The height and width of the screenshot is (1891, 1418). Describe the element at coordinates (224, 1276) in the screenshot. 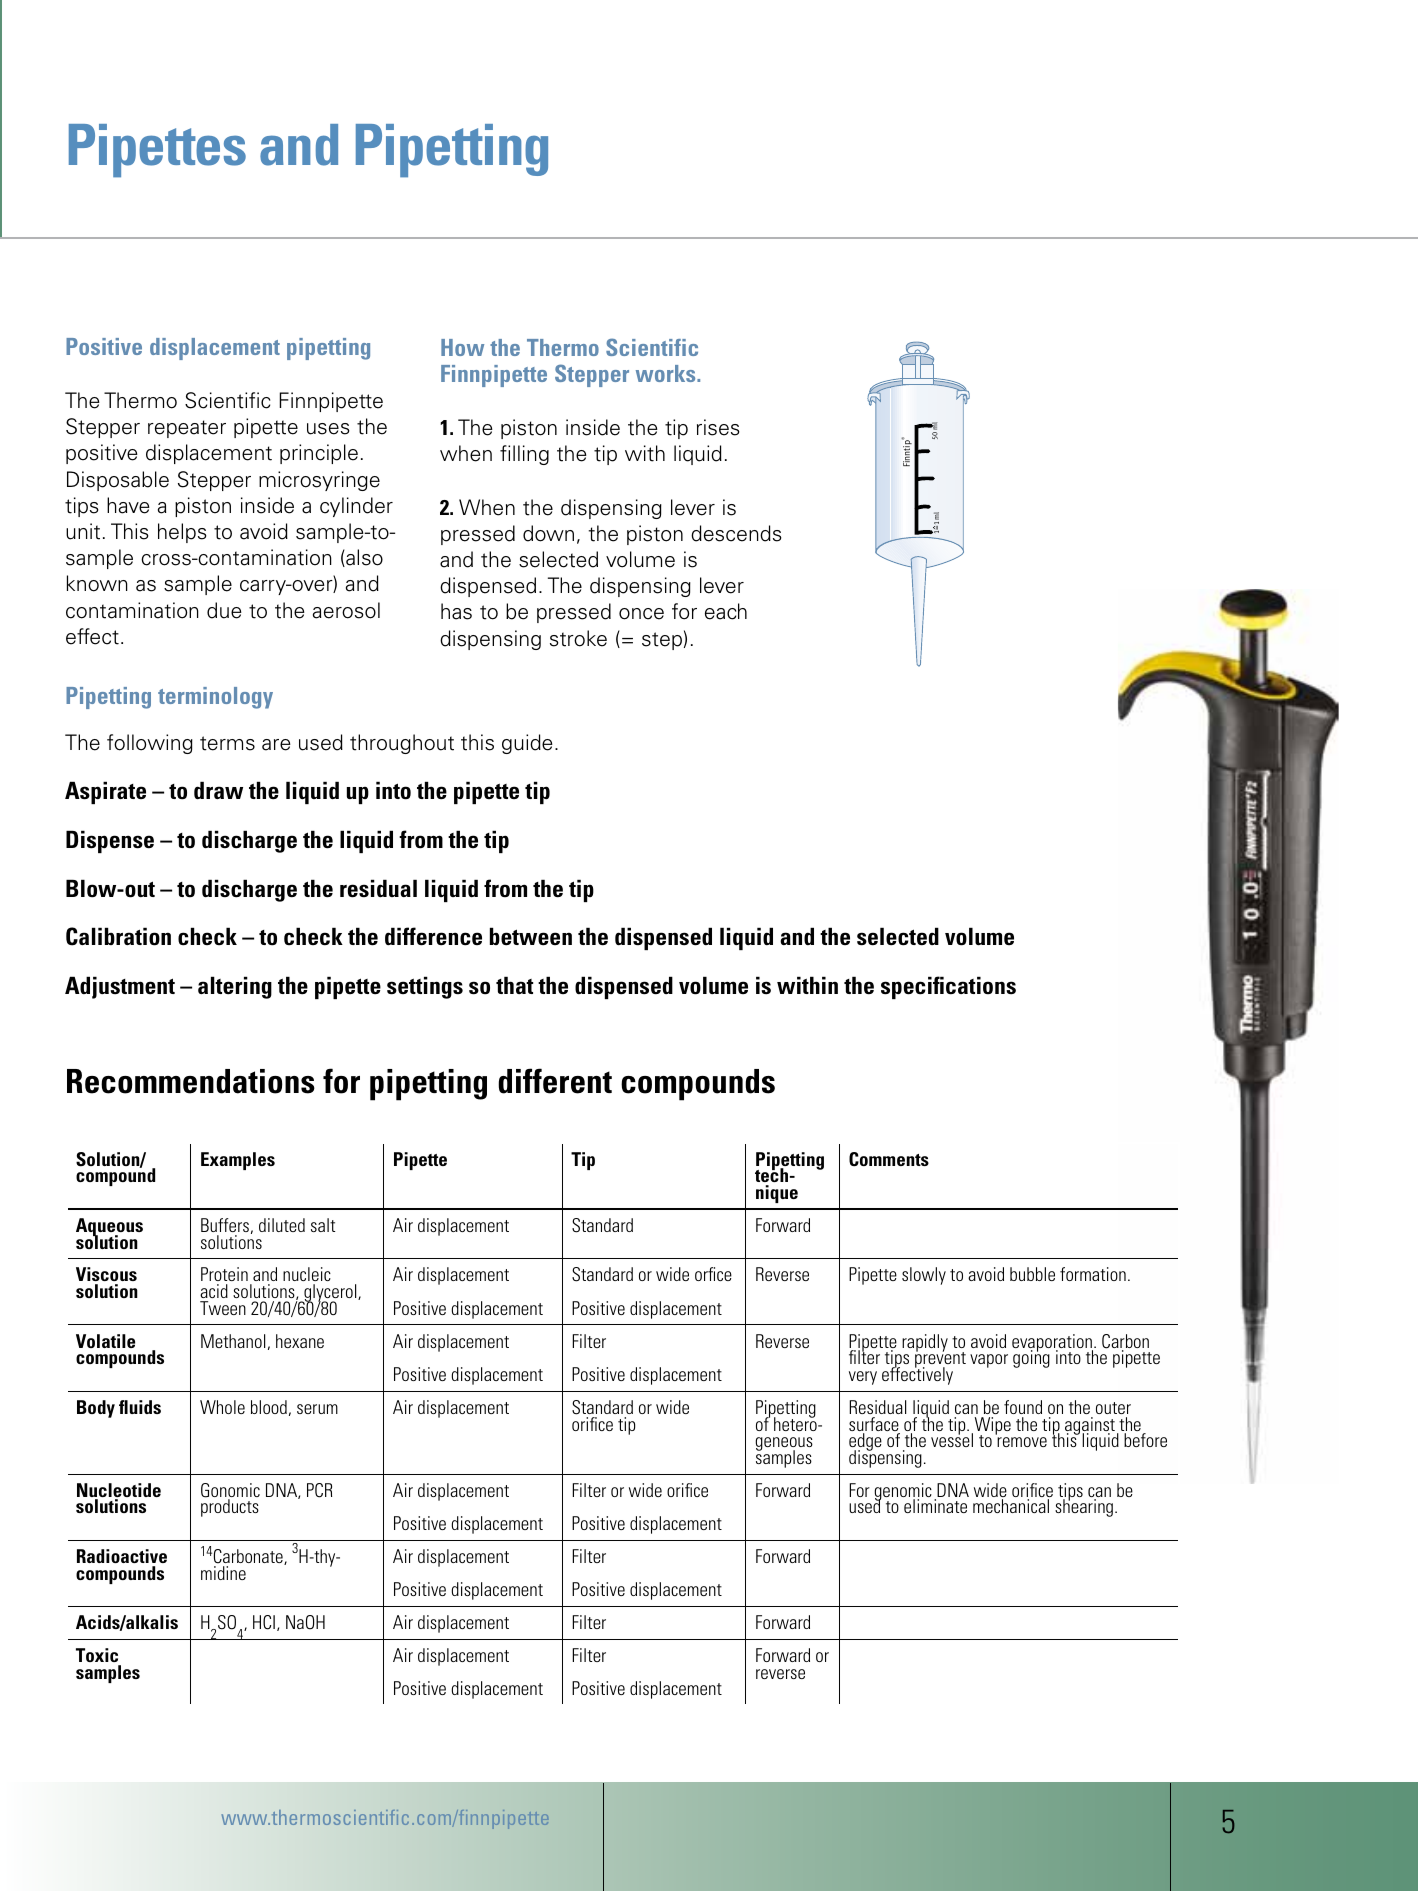

I see `Protein` at that location.
